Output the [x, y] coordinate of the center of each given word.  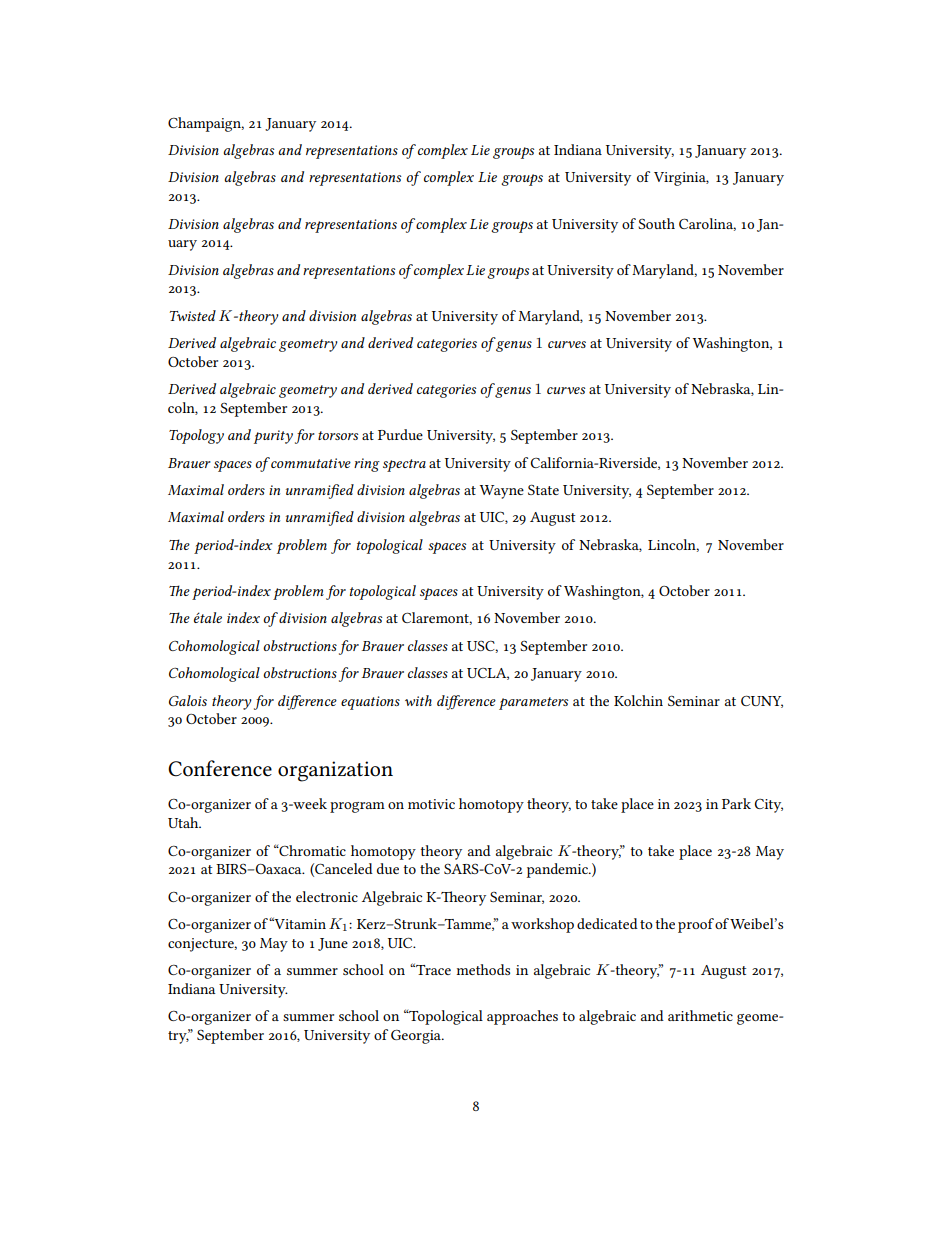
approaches [522, 1017]
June [333, 944]
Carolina [707, 224]
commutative [310, 462]
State [543, 489]
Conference [220, 768]
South [656, 223]
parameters [533, 703]
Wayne [502, 492]
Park [736, 803]
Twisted [192, 315]
